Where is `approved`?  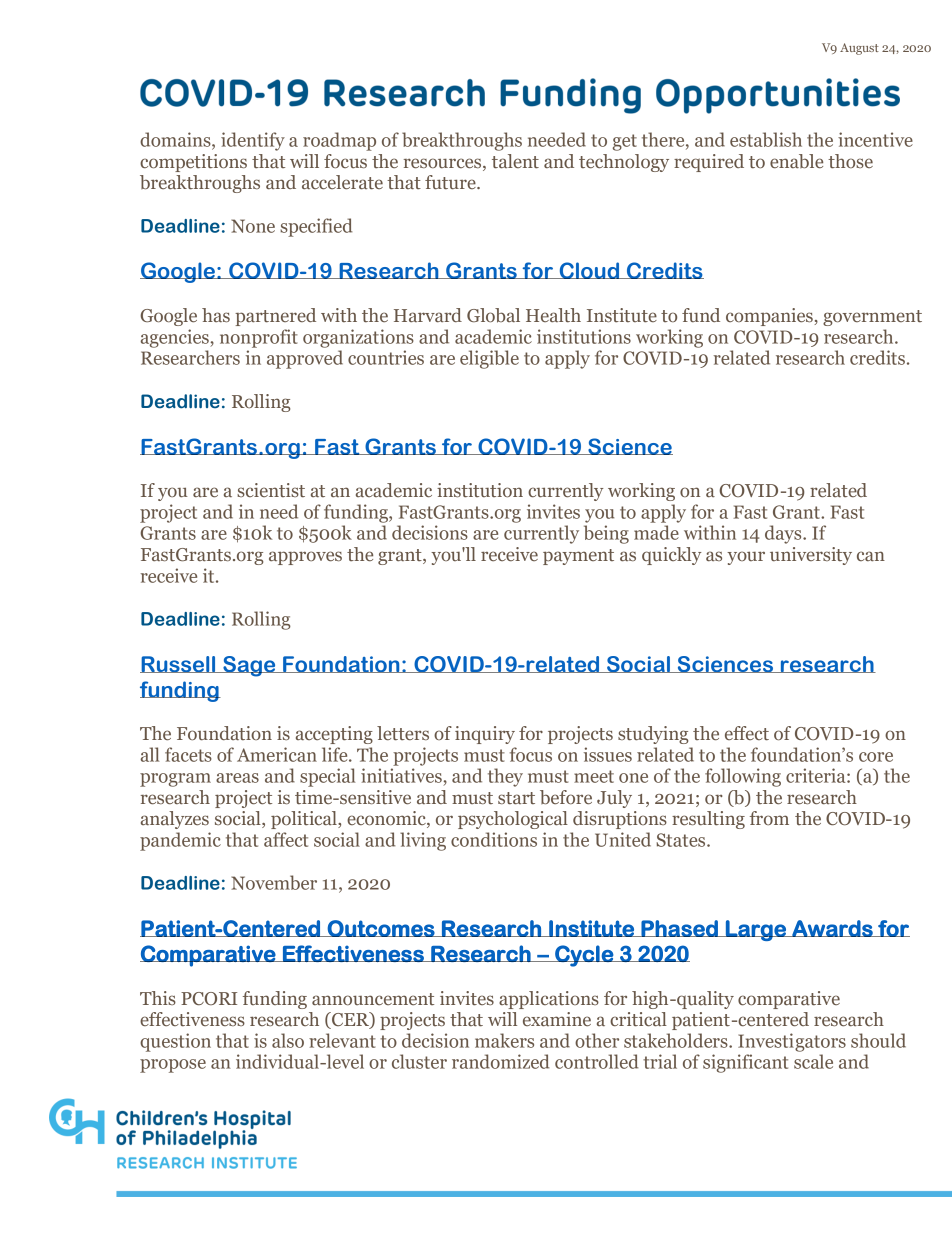
approved is located at coordinates (305, 359).
